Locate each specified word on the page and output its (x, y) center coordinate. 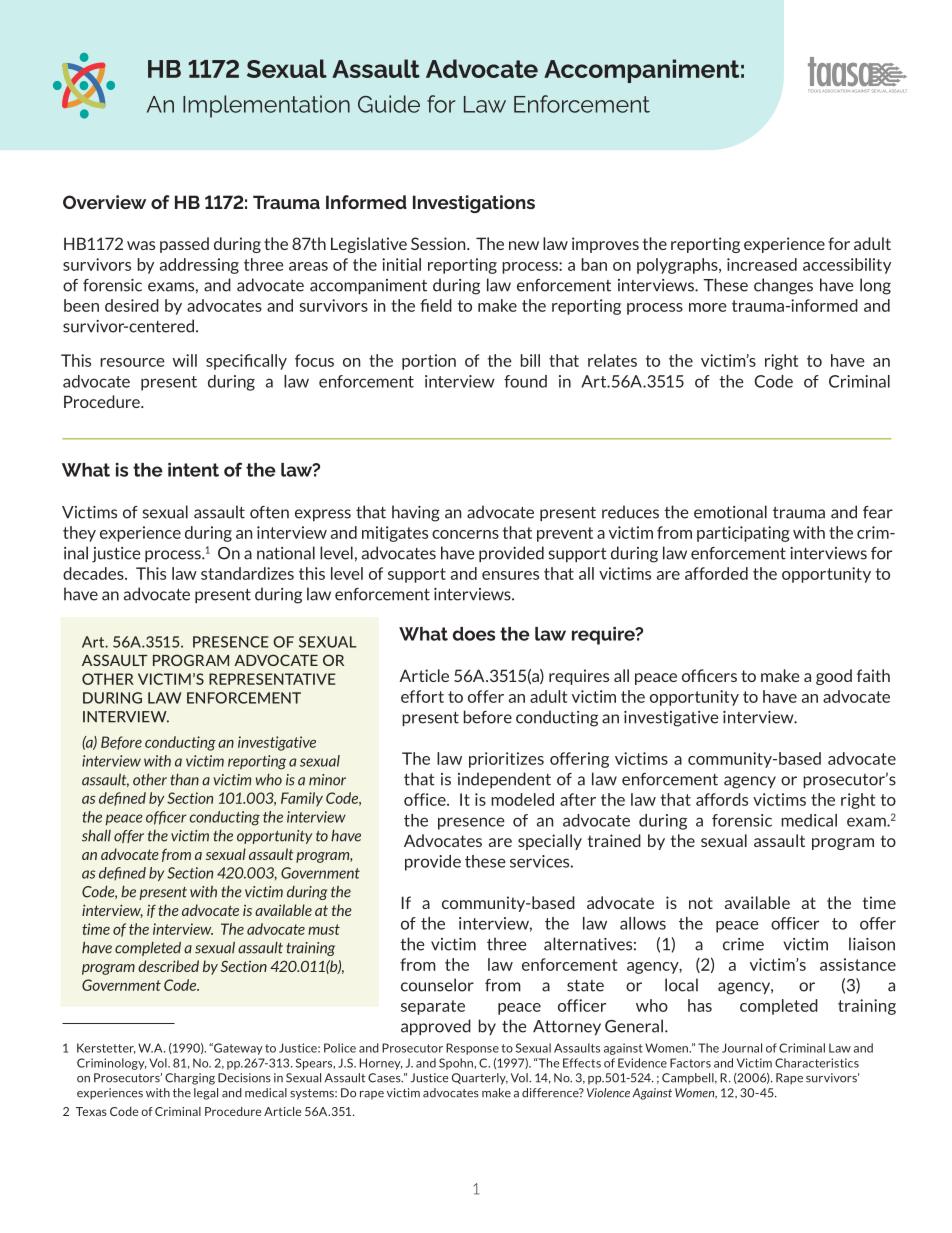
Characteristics (817, 1063)
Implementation (266, 106)
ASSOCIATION (836, 91)
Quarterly (480, 1079)
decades (94, 573)
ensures (510, 575)
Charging (190, 1079)
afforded (716, 573)
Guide (389, 104)
